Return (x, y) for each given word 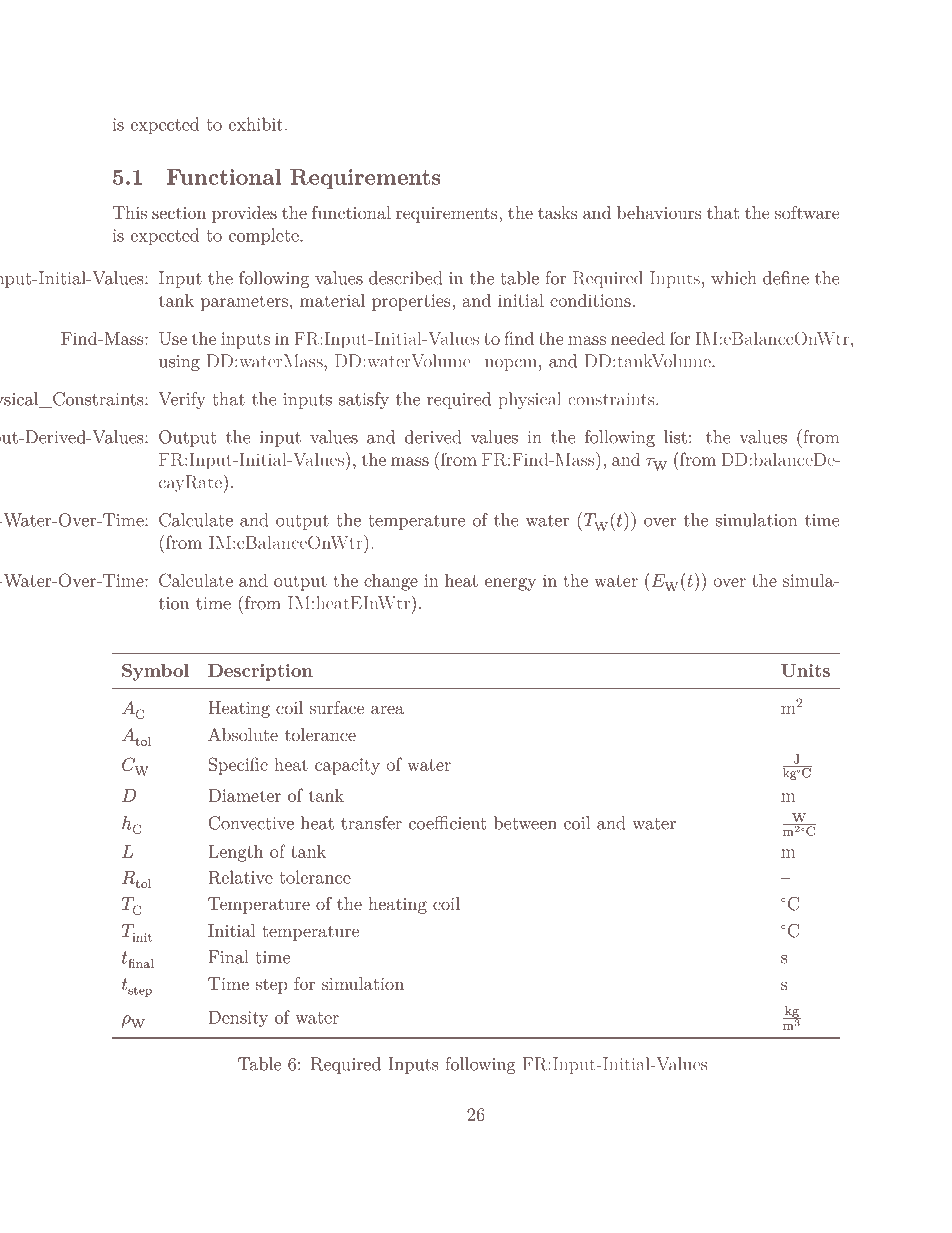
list (675, 437)
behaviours (659, 212)
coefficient (447, 823)
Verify (182, 400)
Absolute (243, 734)
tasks (558, 212)
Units (805, 670)
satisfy (364, 400)
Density (238, 1019)
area (387, 709)
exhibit (256, 124)
